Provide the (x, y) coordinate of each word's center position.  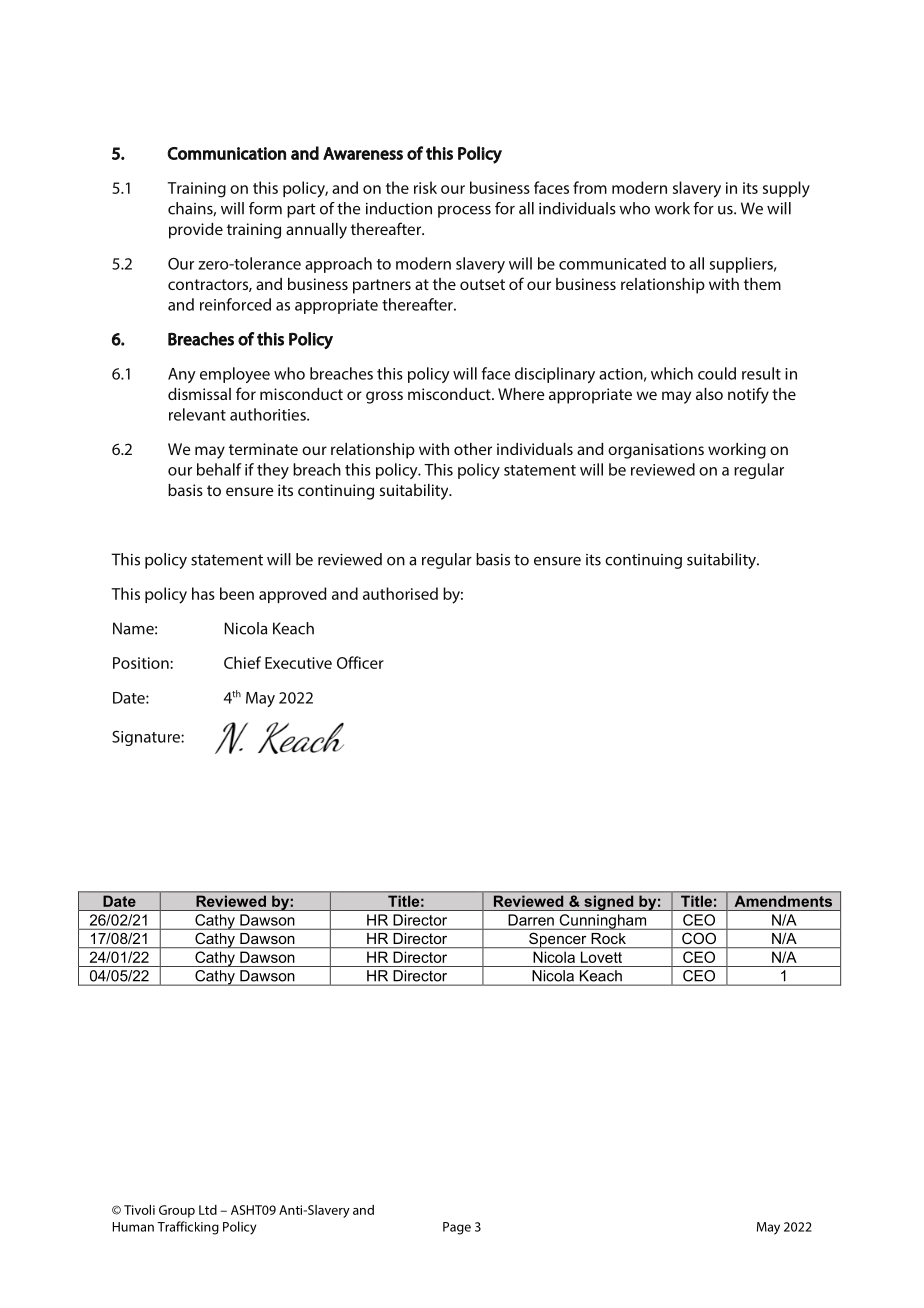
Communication (226, 153)
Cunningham (603, 922)
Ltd (208, 1210)
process (464, 211)
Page (457, 1228)
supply (786, 189)
